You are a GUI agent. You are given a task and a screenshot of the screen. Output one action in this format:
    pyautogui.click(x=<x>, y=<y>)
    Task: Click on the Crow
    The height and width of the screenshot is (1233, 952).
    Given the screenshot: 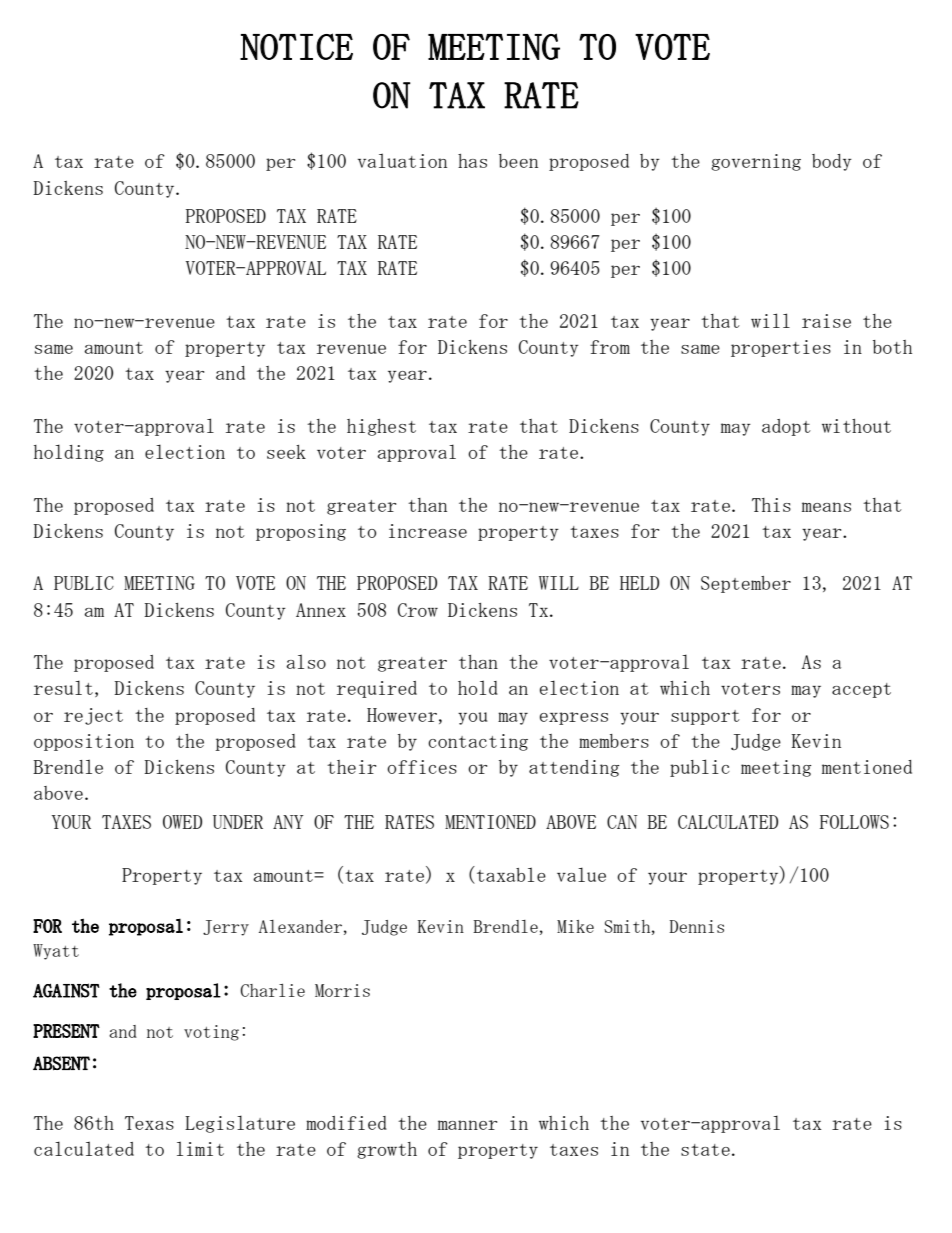 What is the action you would take?
    pyautogui.click(x=418, y=610)
